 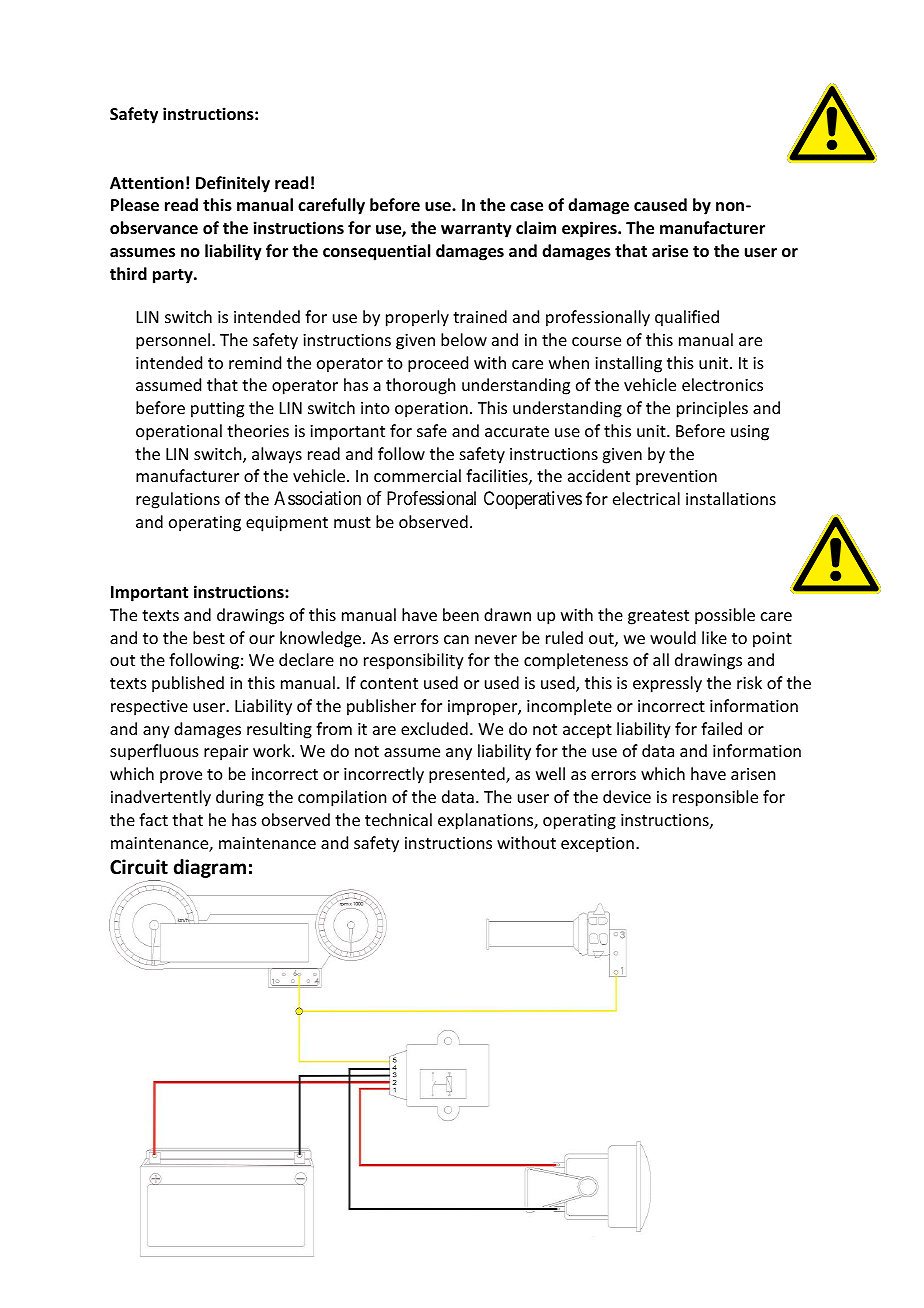 What do you see at coordinates (178, 500) in the screenshot?
I see `regulations` at bounding box center [178, 500].
